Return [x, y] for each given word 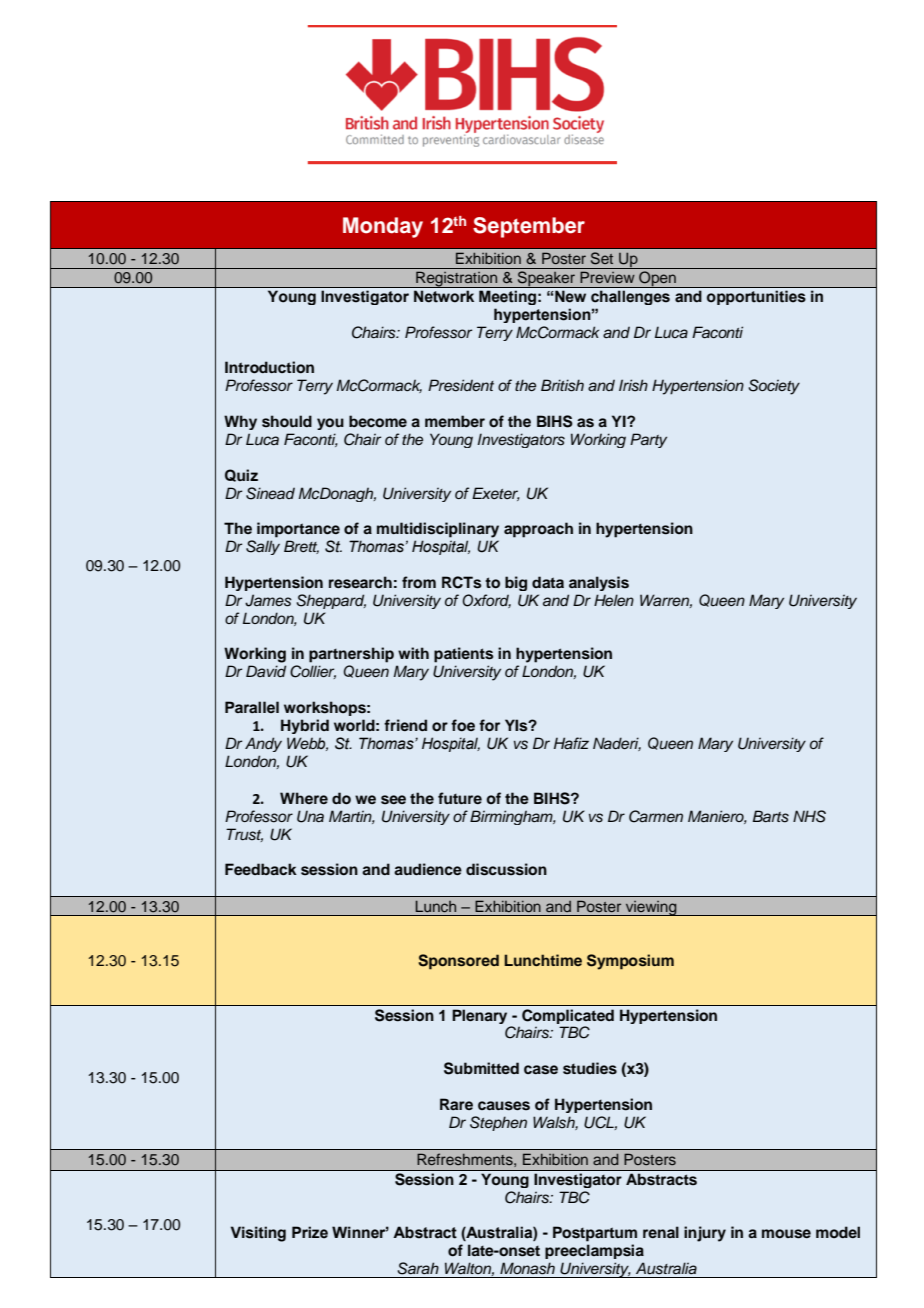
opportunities [756, 298]
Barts [771, 816]
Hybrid [305, 726]
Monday [383, 227]
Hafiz [571, 743]
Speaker [546, 279]
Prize [310, 1232]
